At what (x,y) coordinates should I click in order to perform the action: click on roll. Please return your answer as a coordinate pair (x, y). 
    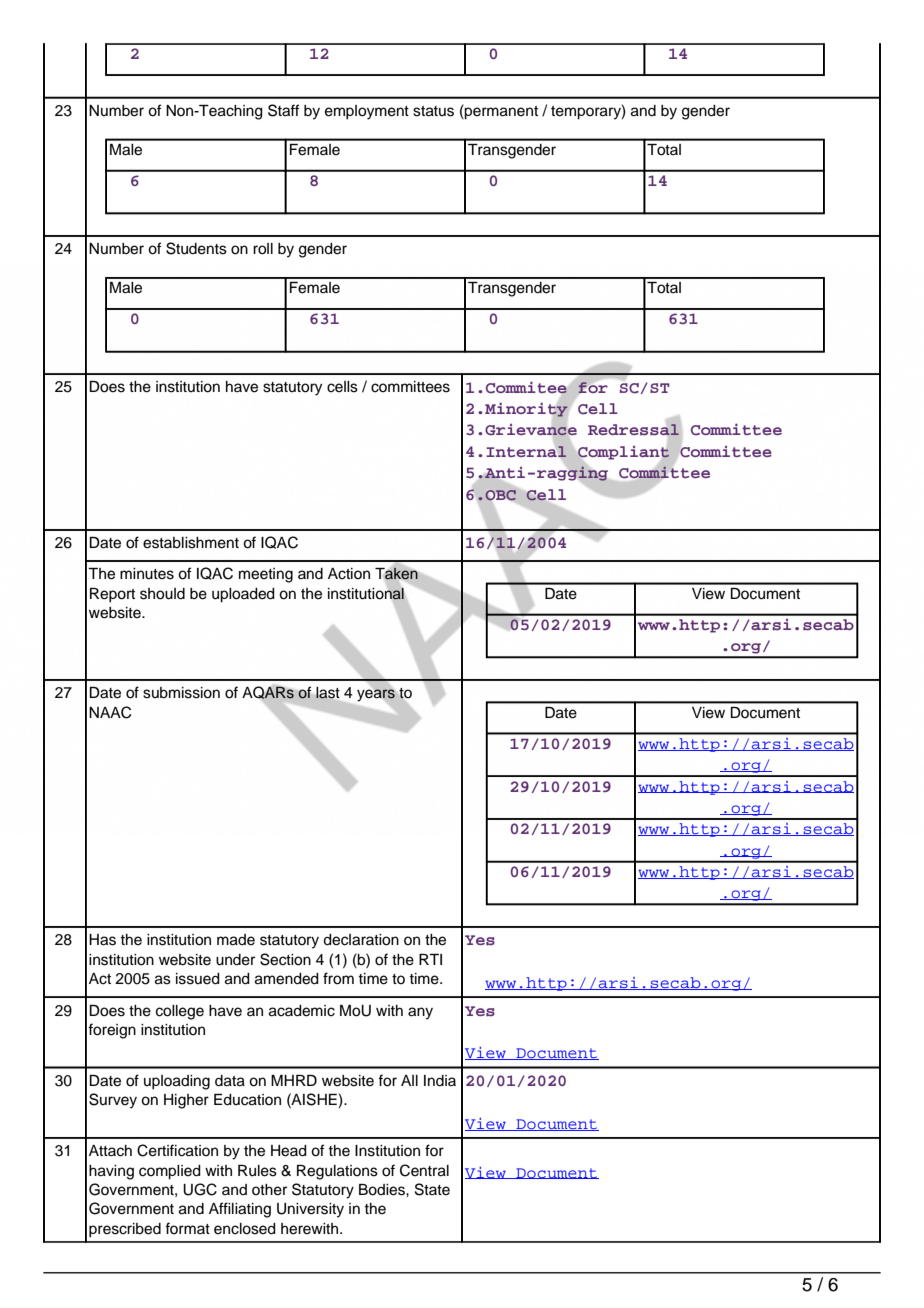
    Looking at the image, I should click on (263, 249).
